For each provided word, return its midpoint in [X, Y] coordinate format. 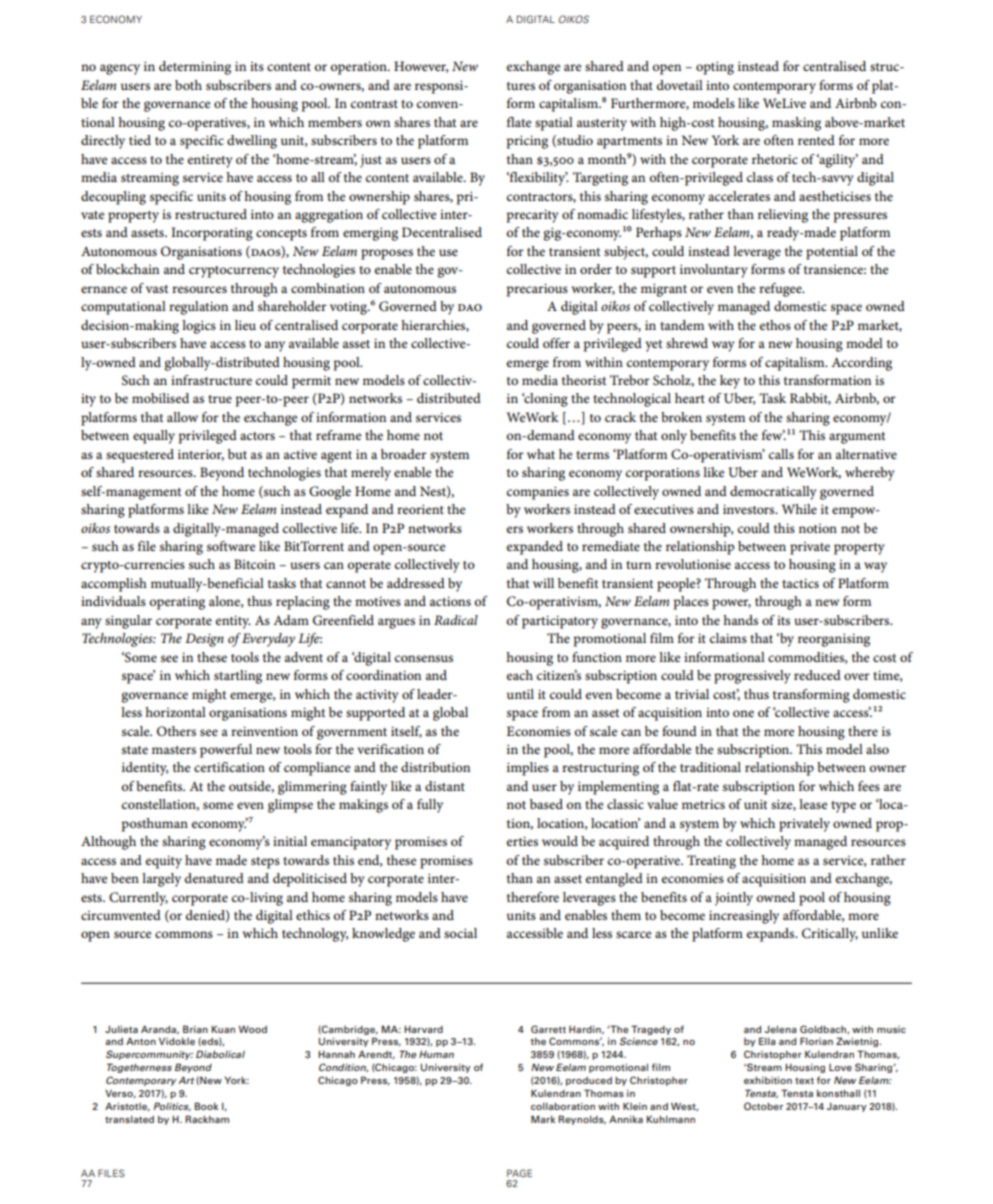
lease [813, 804]
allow [182, 417]
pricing [527, 142]
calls [781, 454]
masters [174, 750]
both [188, 85]
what [541, 454]
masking [796, 124]
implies [528, 769]
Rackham [207, 1119]
